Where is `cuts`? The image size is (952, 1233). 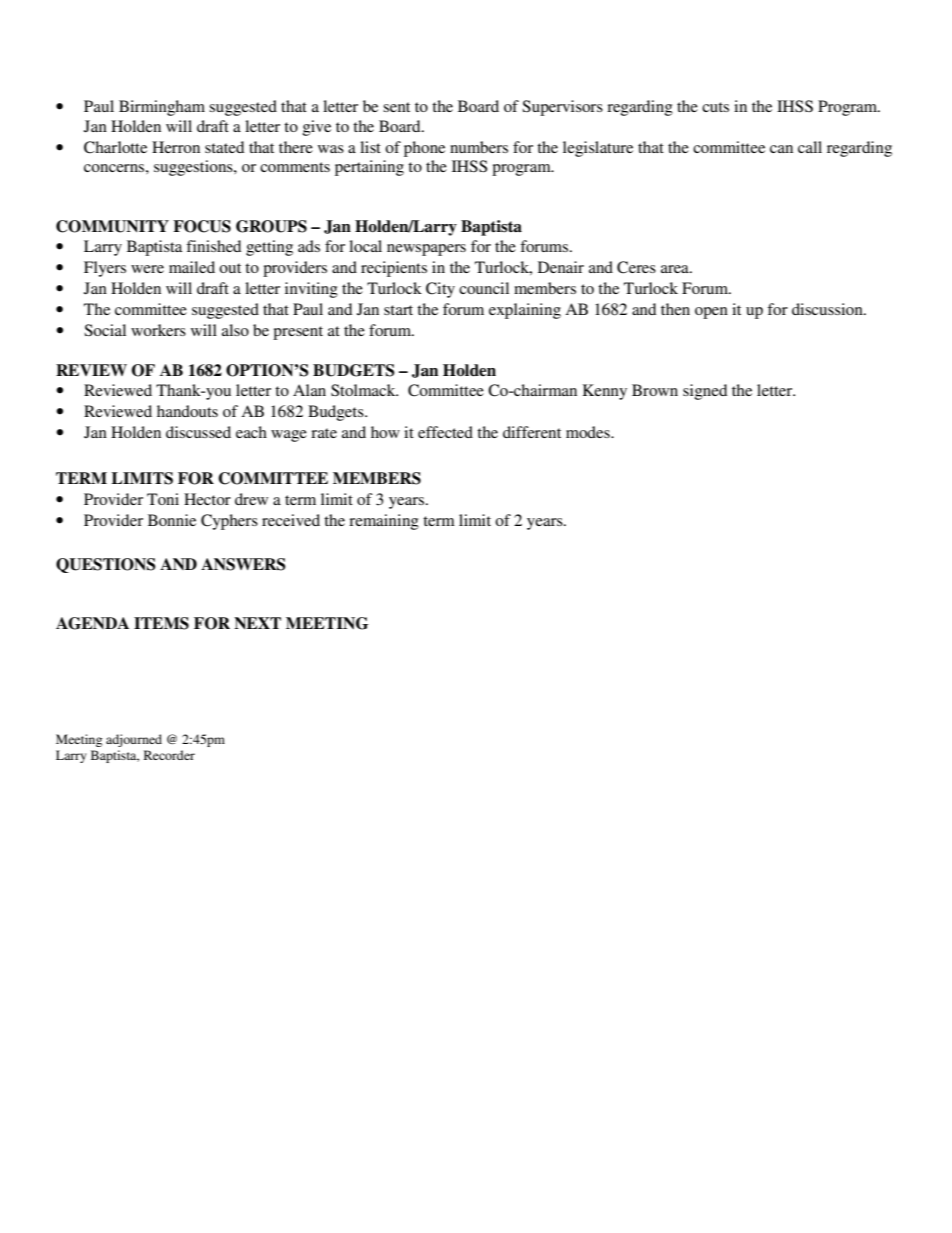 cuts is located at coordinates (715, 107).
